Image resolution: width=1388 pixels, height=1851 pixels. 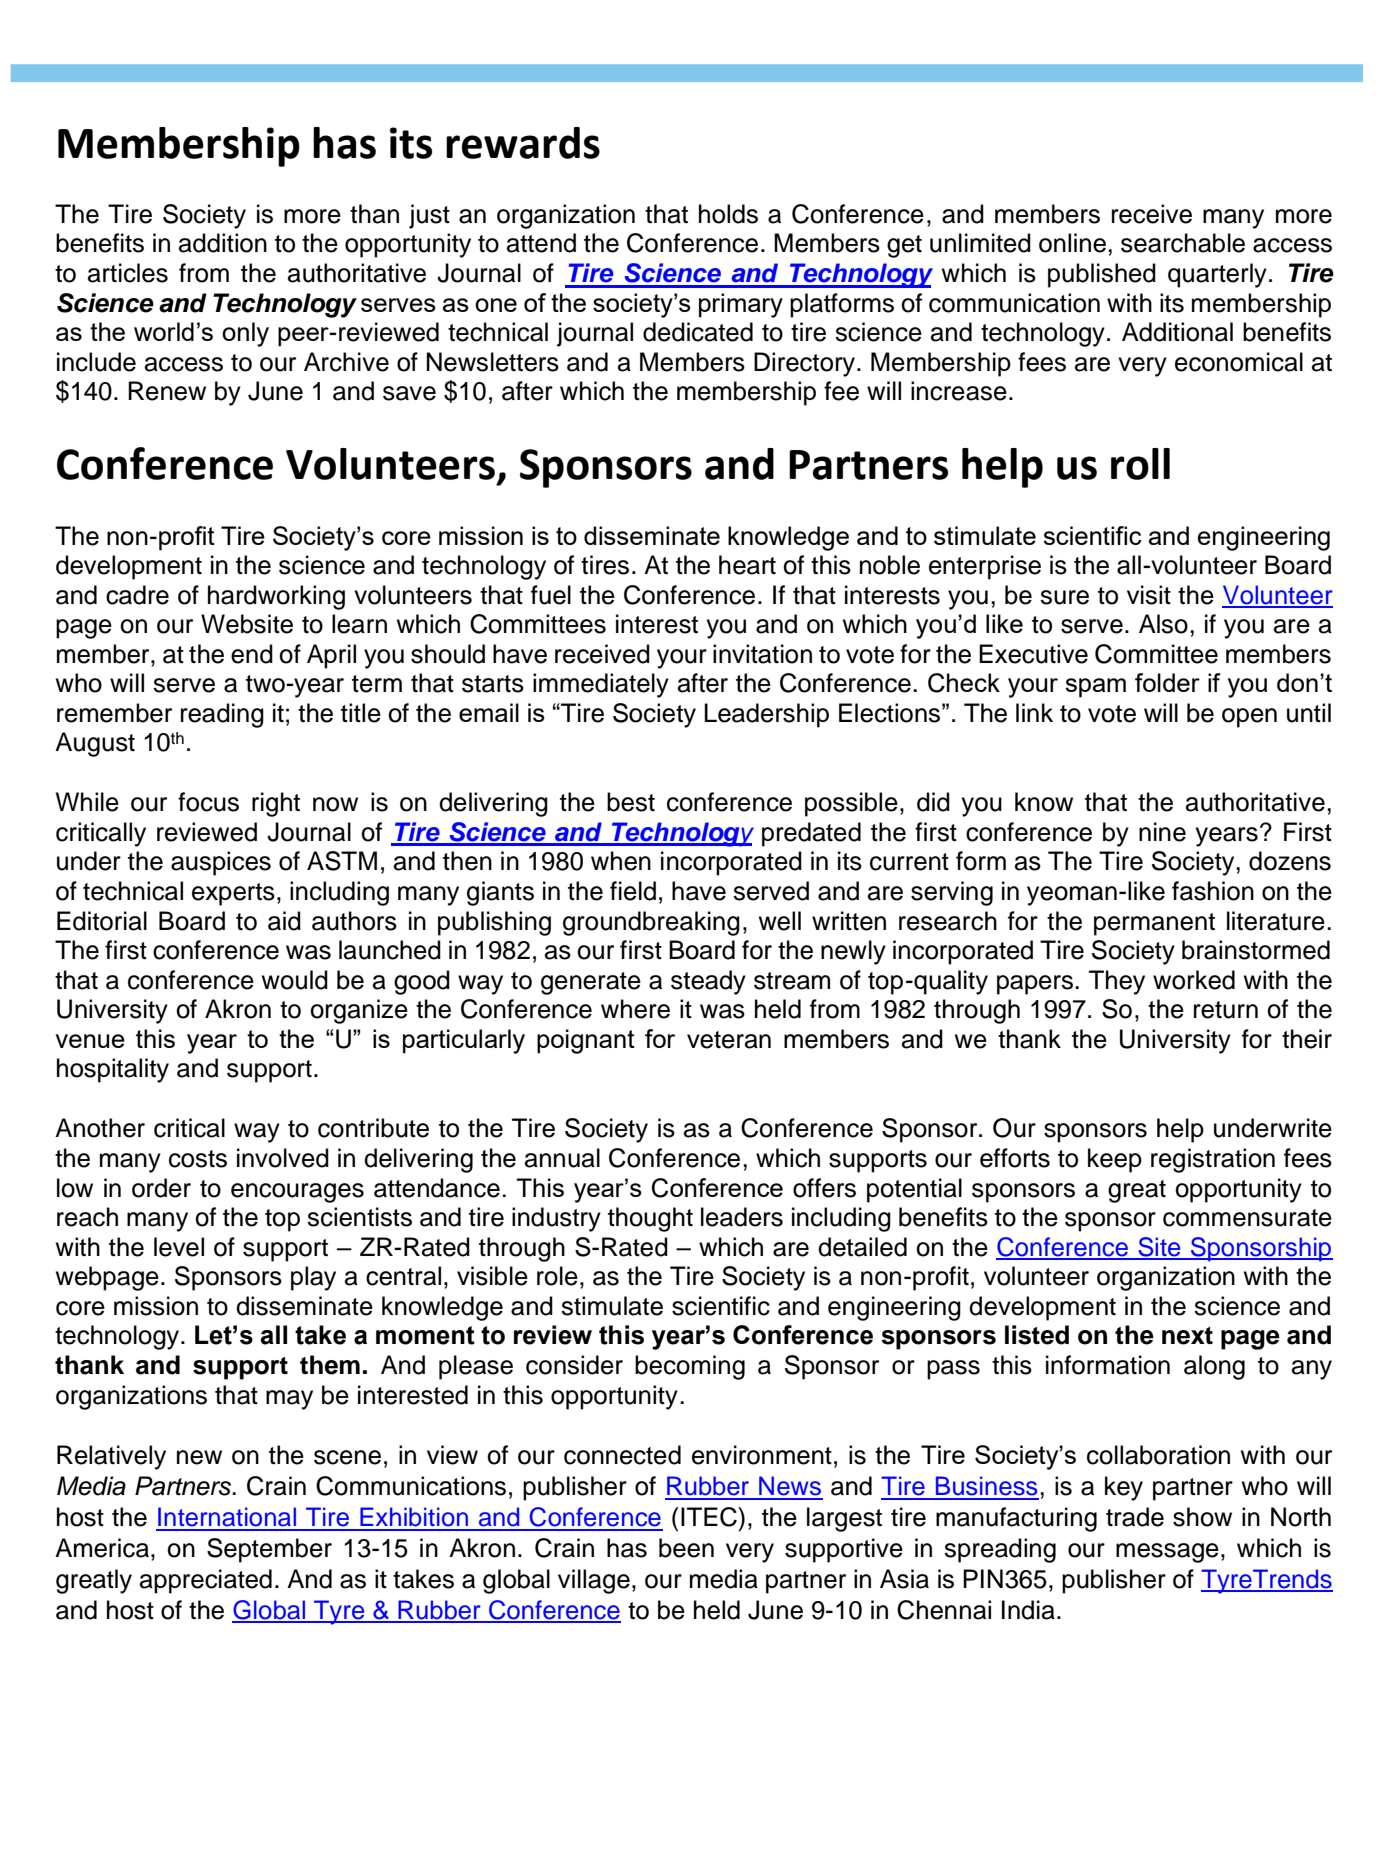 I want to click on been, so click(x=686, y=1548).
